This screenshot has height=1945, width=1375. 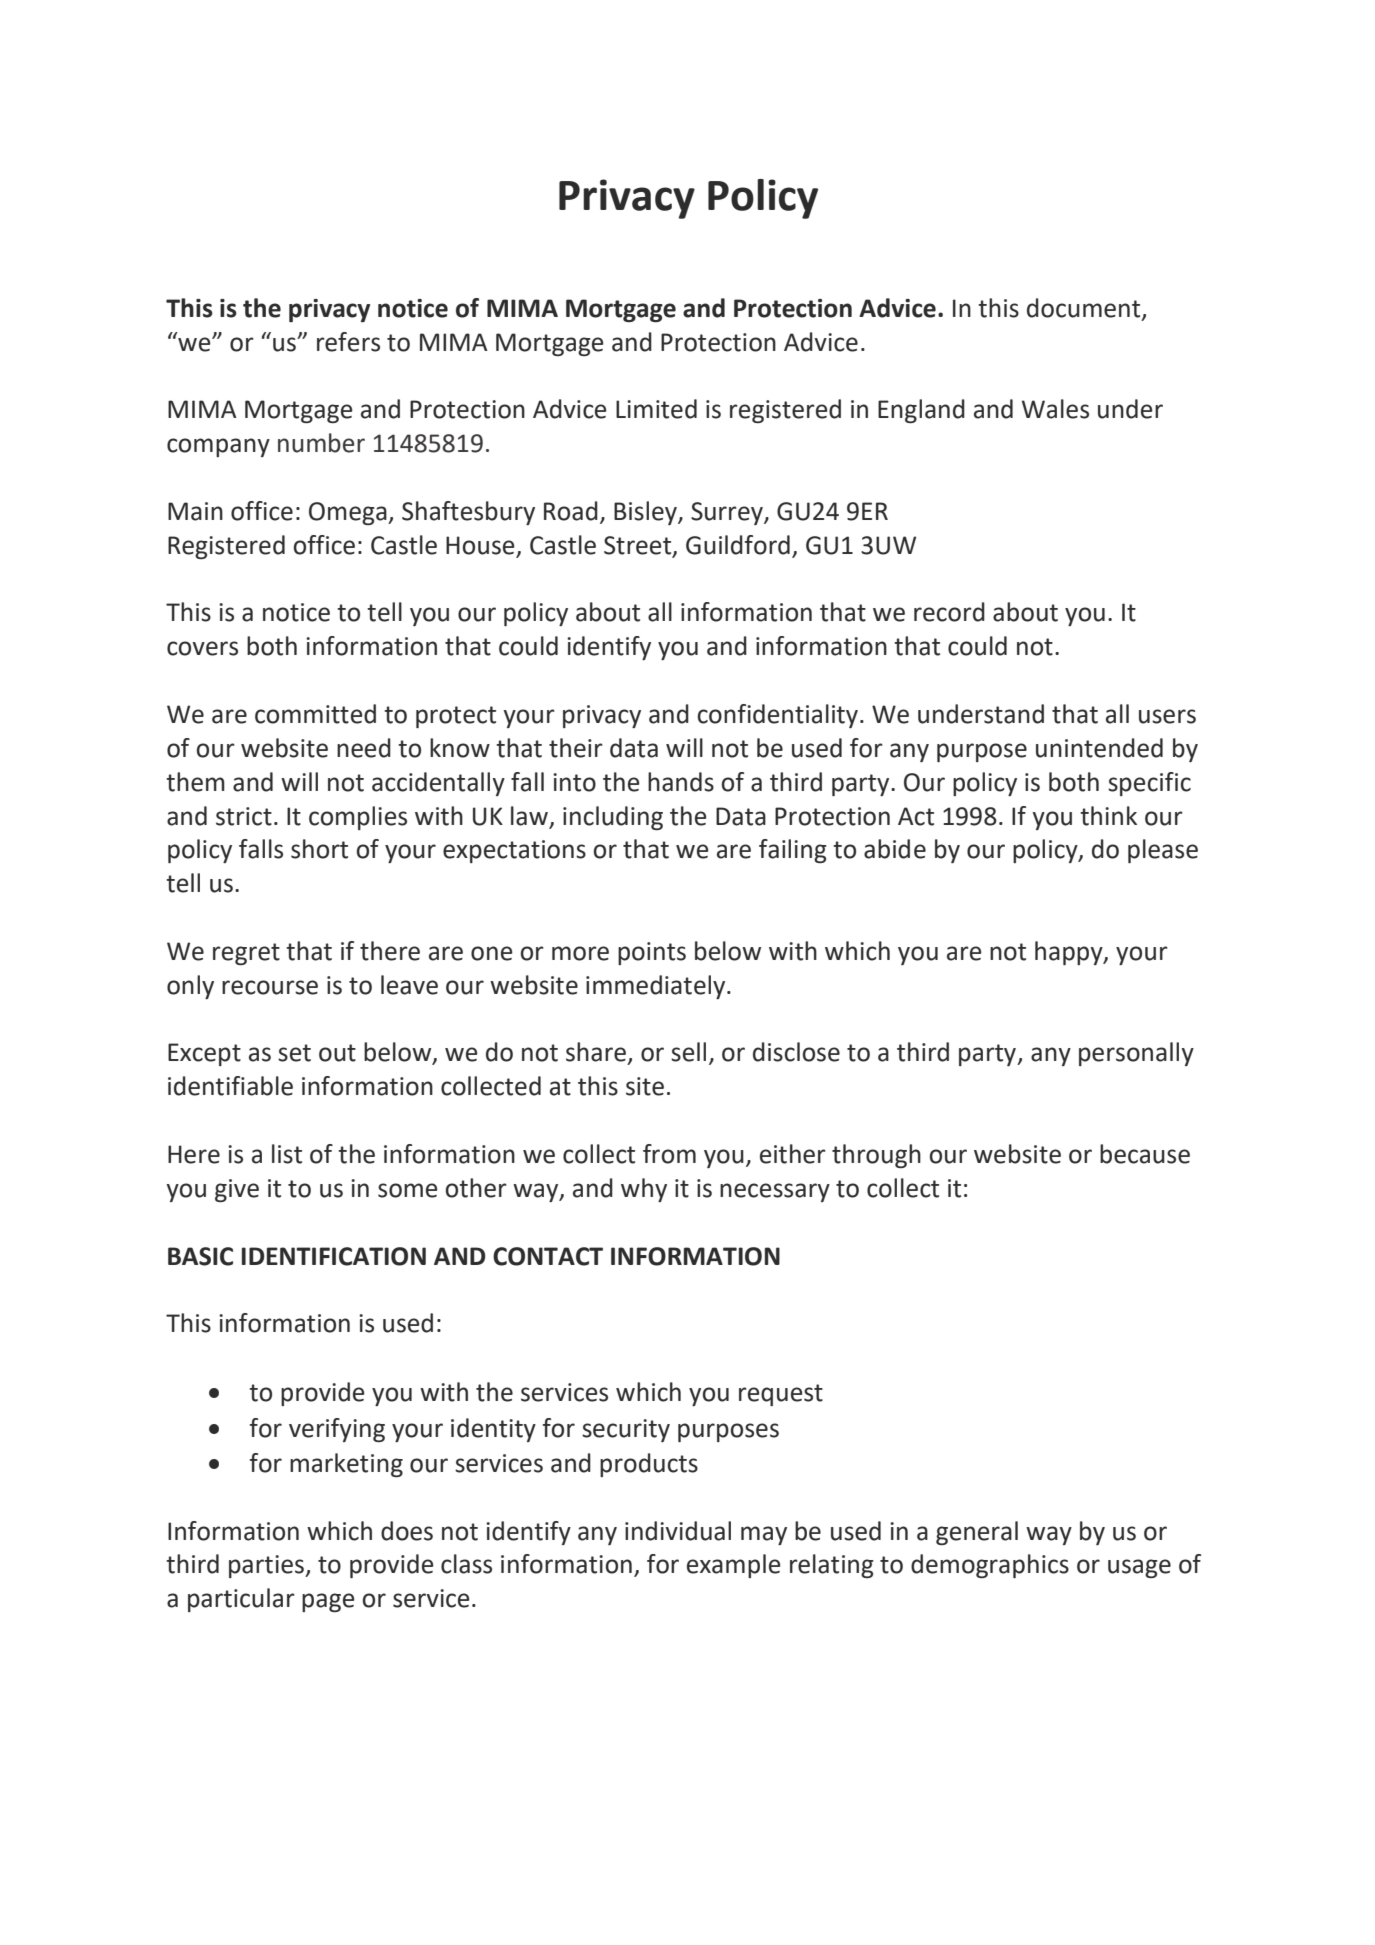 What do you see at coordinates (652, 953) in the screenshot?
I see `points` at bounding box center [652, 953].
